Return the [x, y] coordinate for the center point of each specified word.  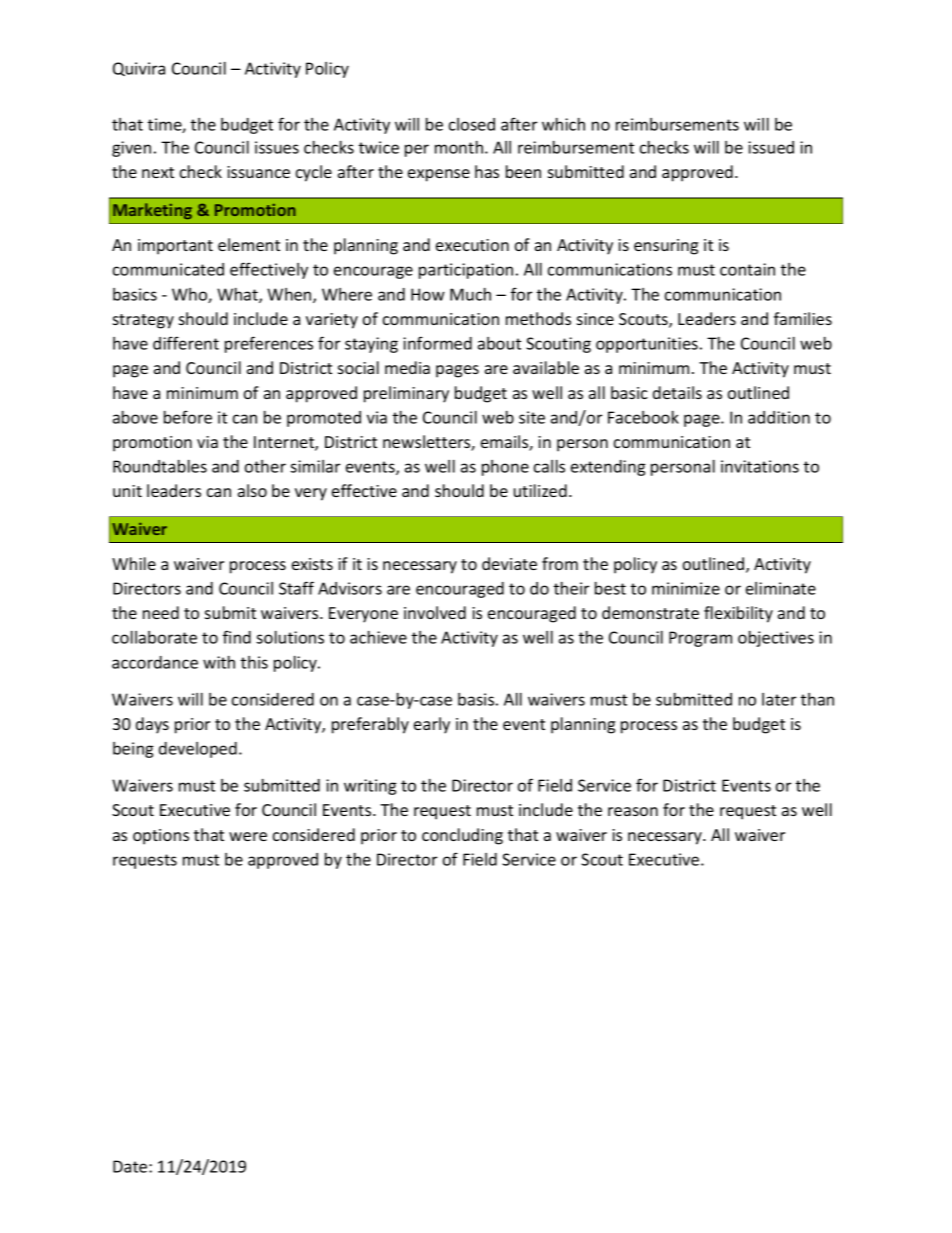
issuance [258, 172]
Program [700, 639]
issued [771, 147]
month [459, 147]
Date [131, 1166]
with [219, 662]
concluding [462, 836]
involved [435, 612]
